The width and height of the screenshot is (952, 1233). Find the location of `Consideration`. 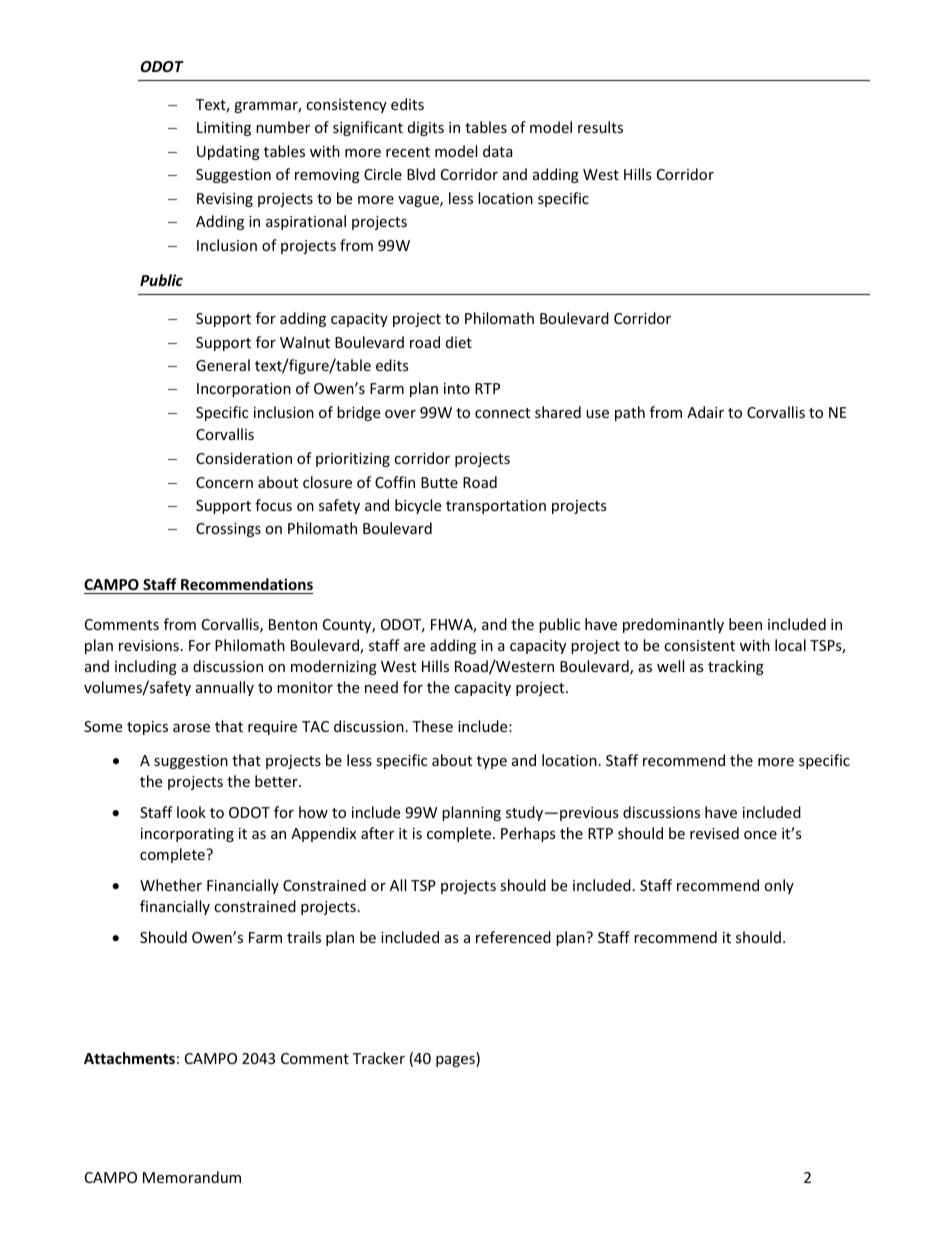

Consideration is located at coordinates (244, 458).
